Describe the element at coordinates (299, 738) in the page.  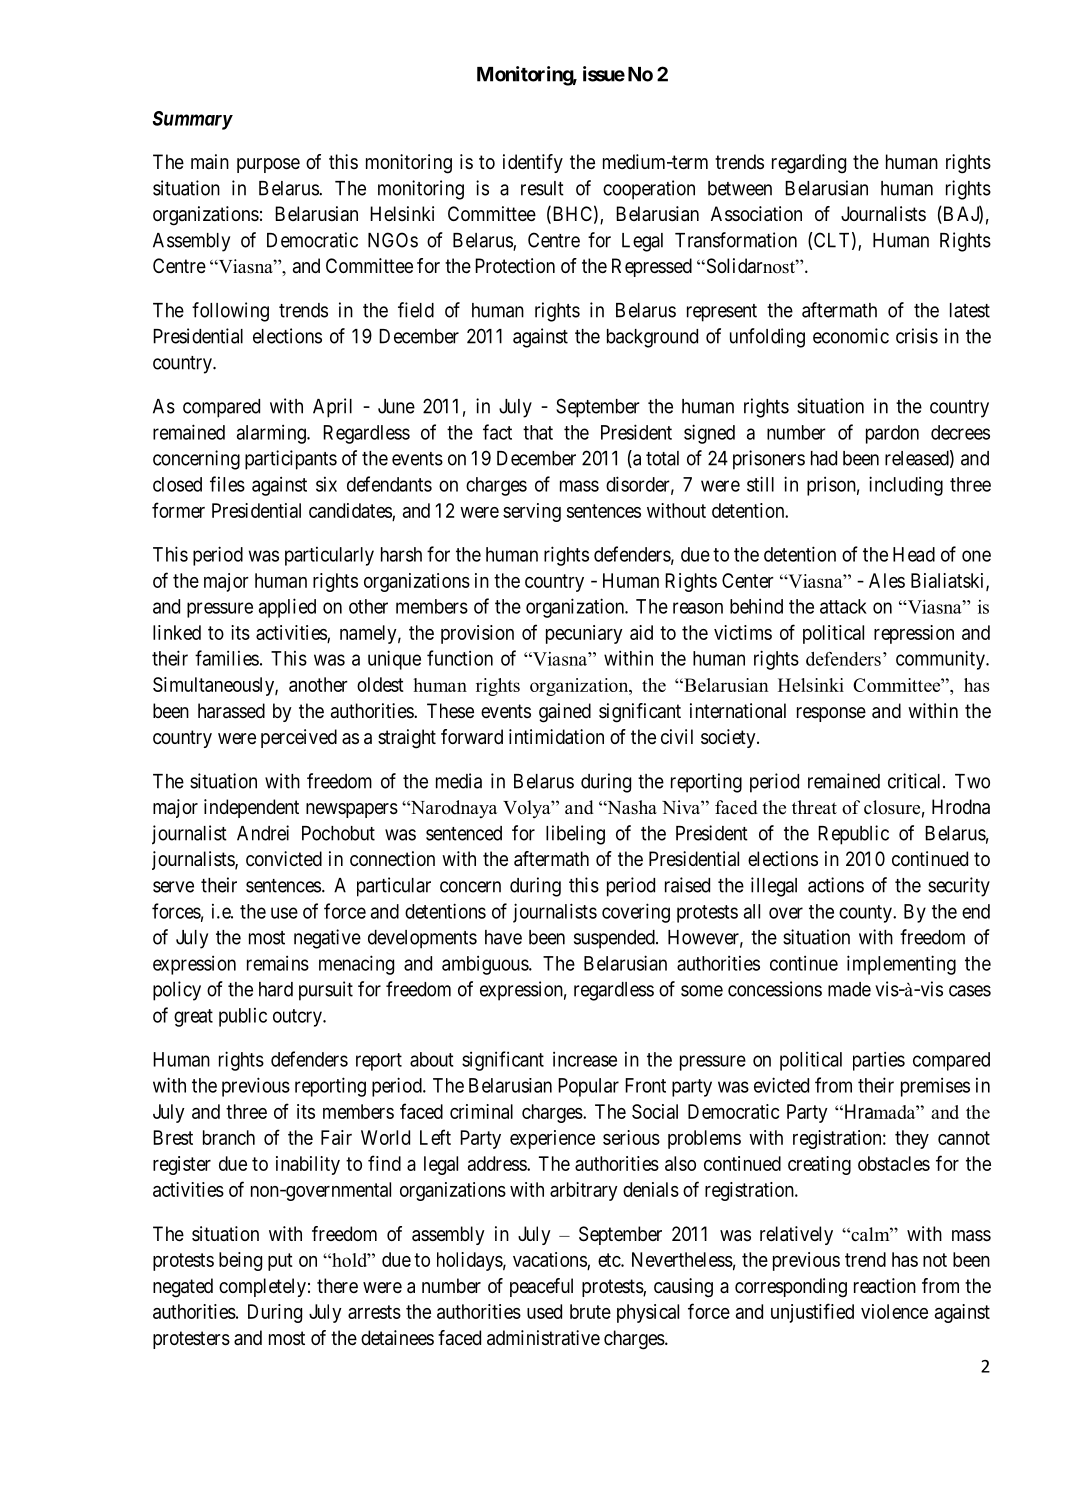
I see `perceived` at that location.
